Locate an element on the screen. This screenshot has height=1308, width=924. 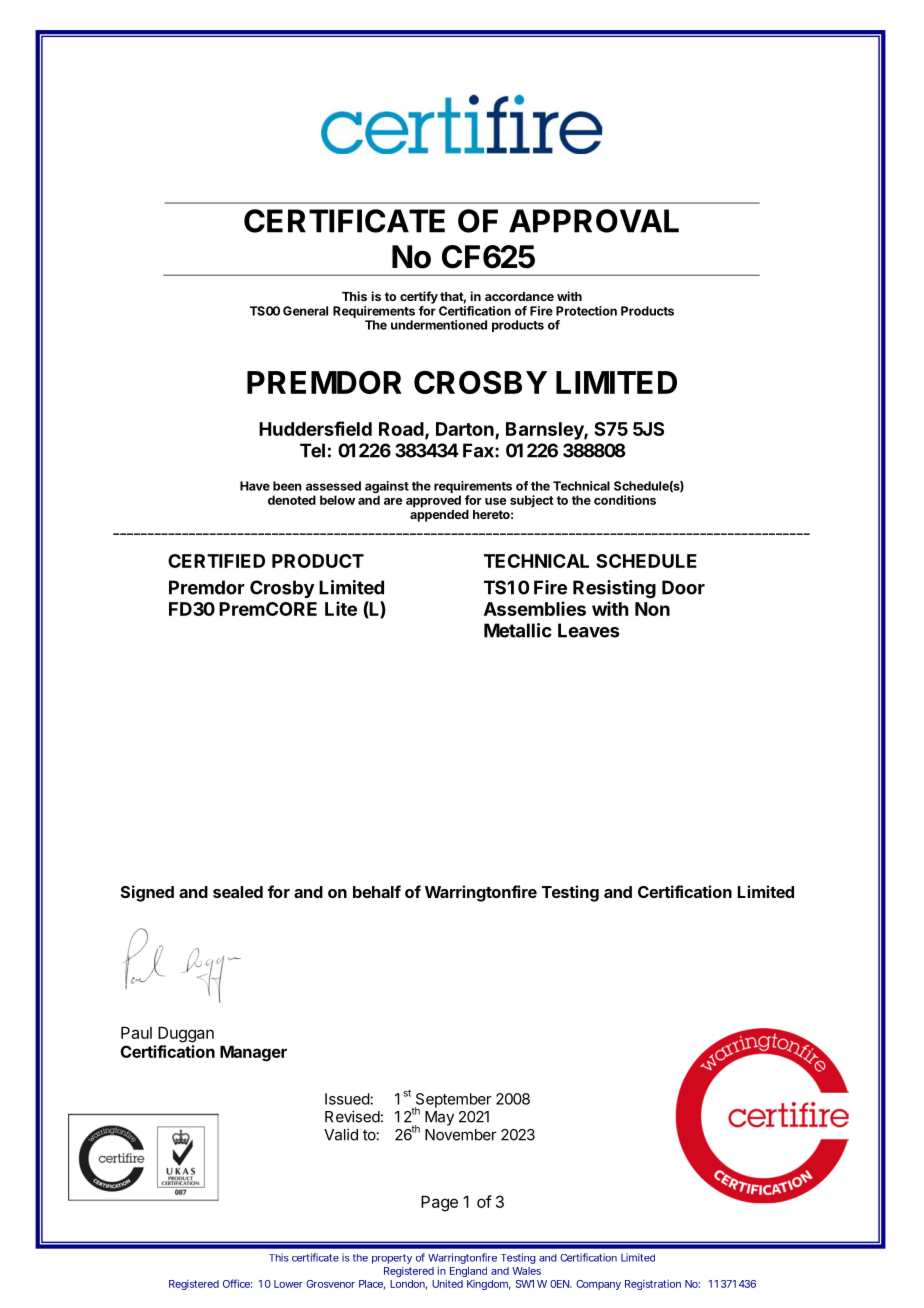
property is located at coordinates (392, 1259).
